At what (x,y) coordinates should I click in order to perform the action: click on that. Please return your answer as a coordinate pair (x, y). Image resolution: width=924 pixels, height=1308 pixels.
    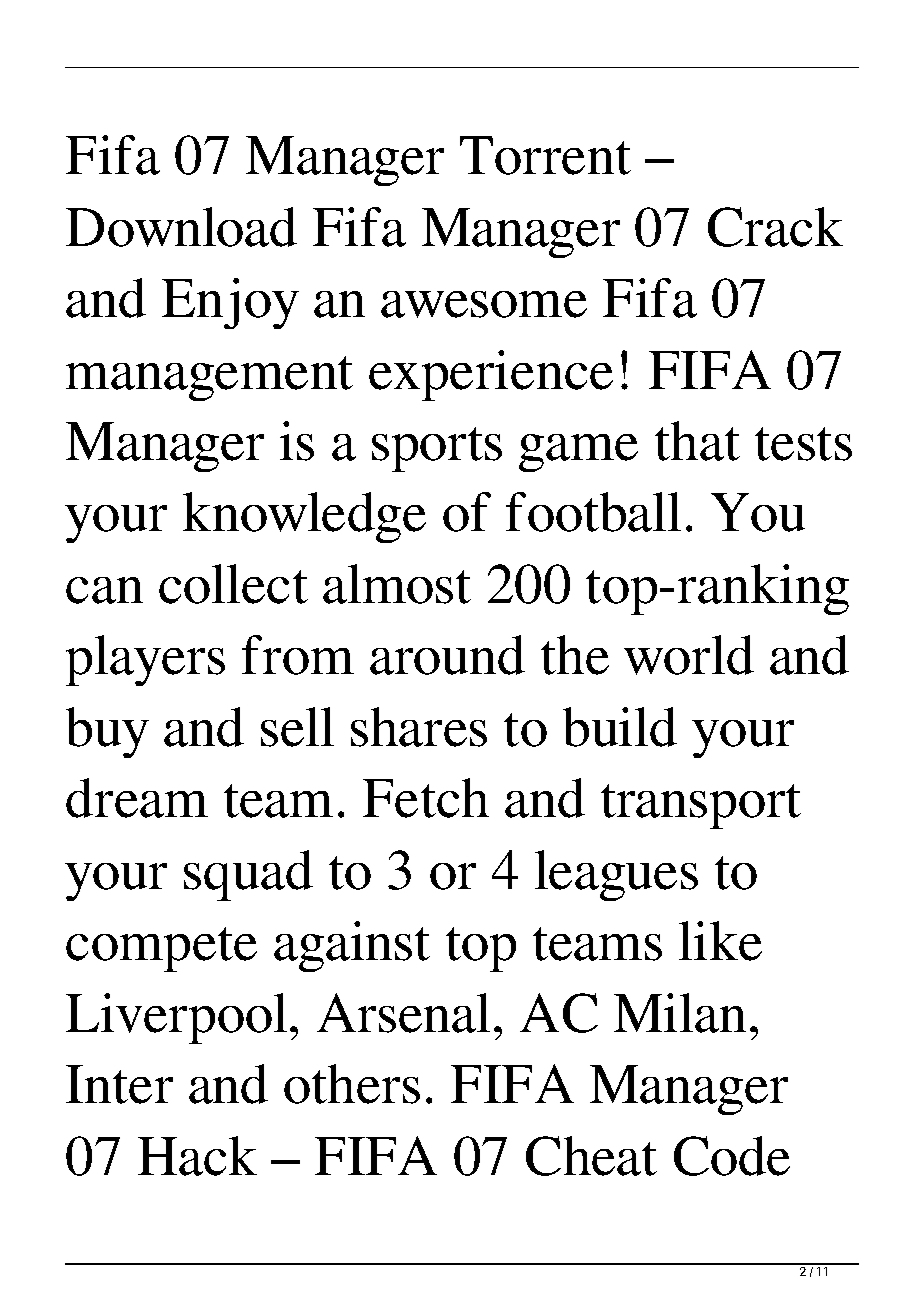
    Looking at the image, I should click on (697, 441).
